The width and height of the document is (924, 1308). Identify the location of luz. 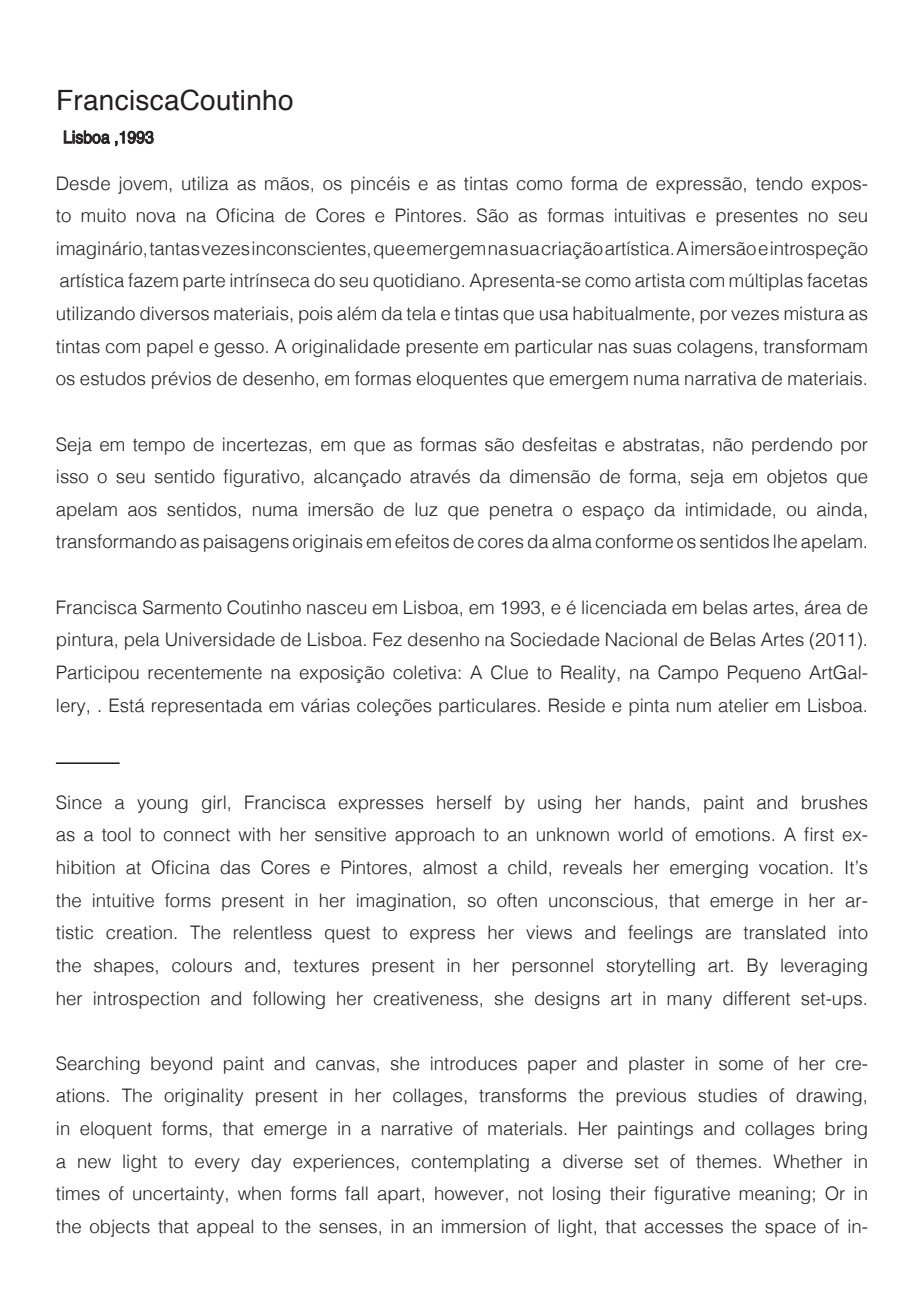
(426, 509).
